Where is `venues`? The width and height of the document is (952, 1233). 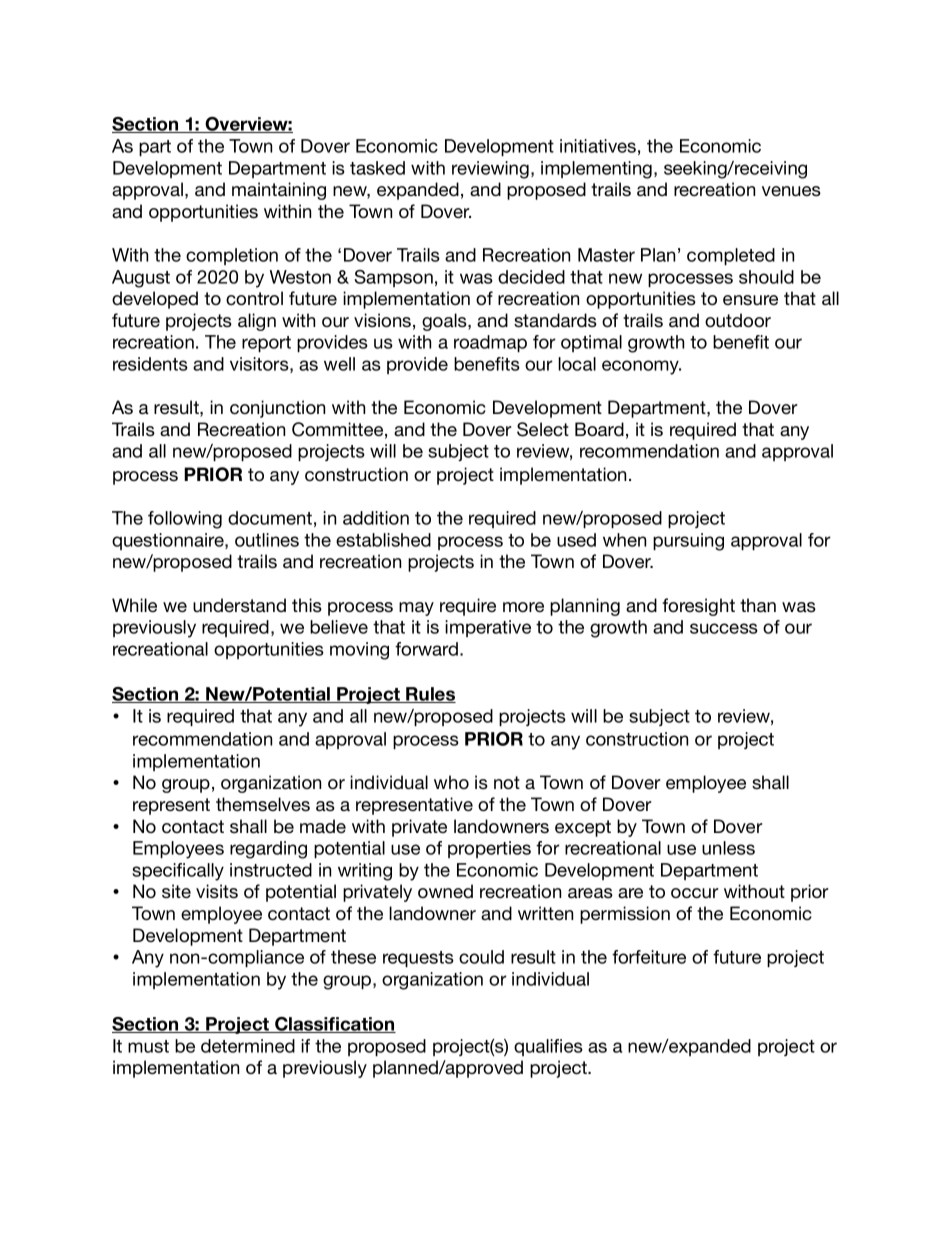 venues is located at coordinates (791, 191).
